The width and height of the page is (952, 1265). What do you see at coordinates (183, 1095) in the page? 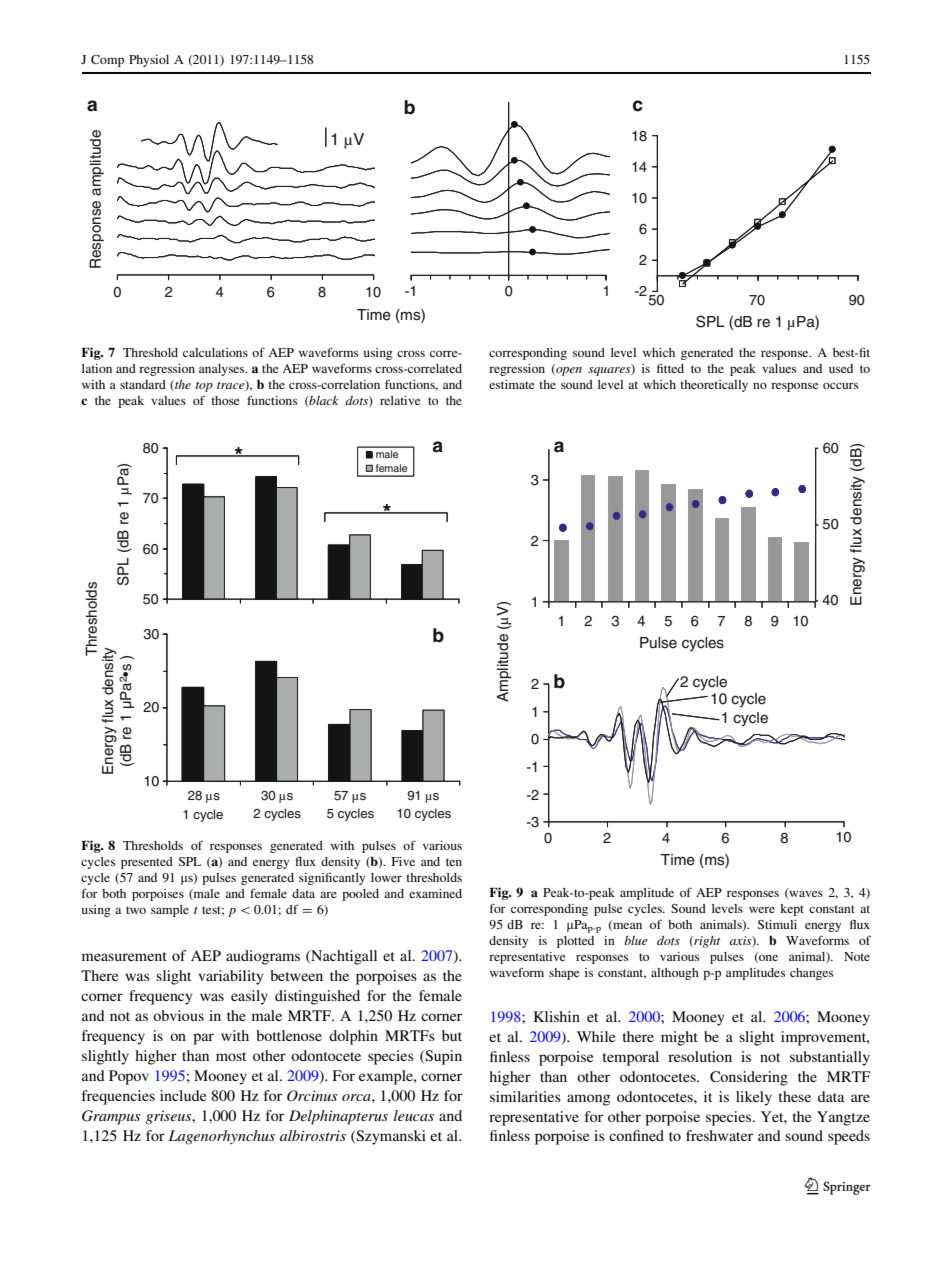
I see `include` at bounding box center [183, 1095].
